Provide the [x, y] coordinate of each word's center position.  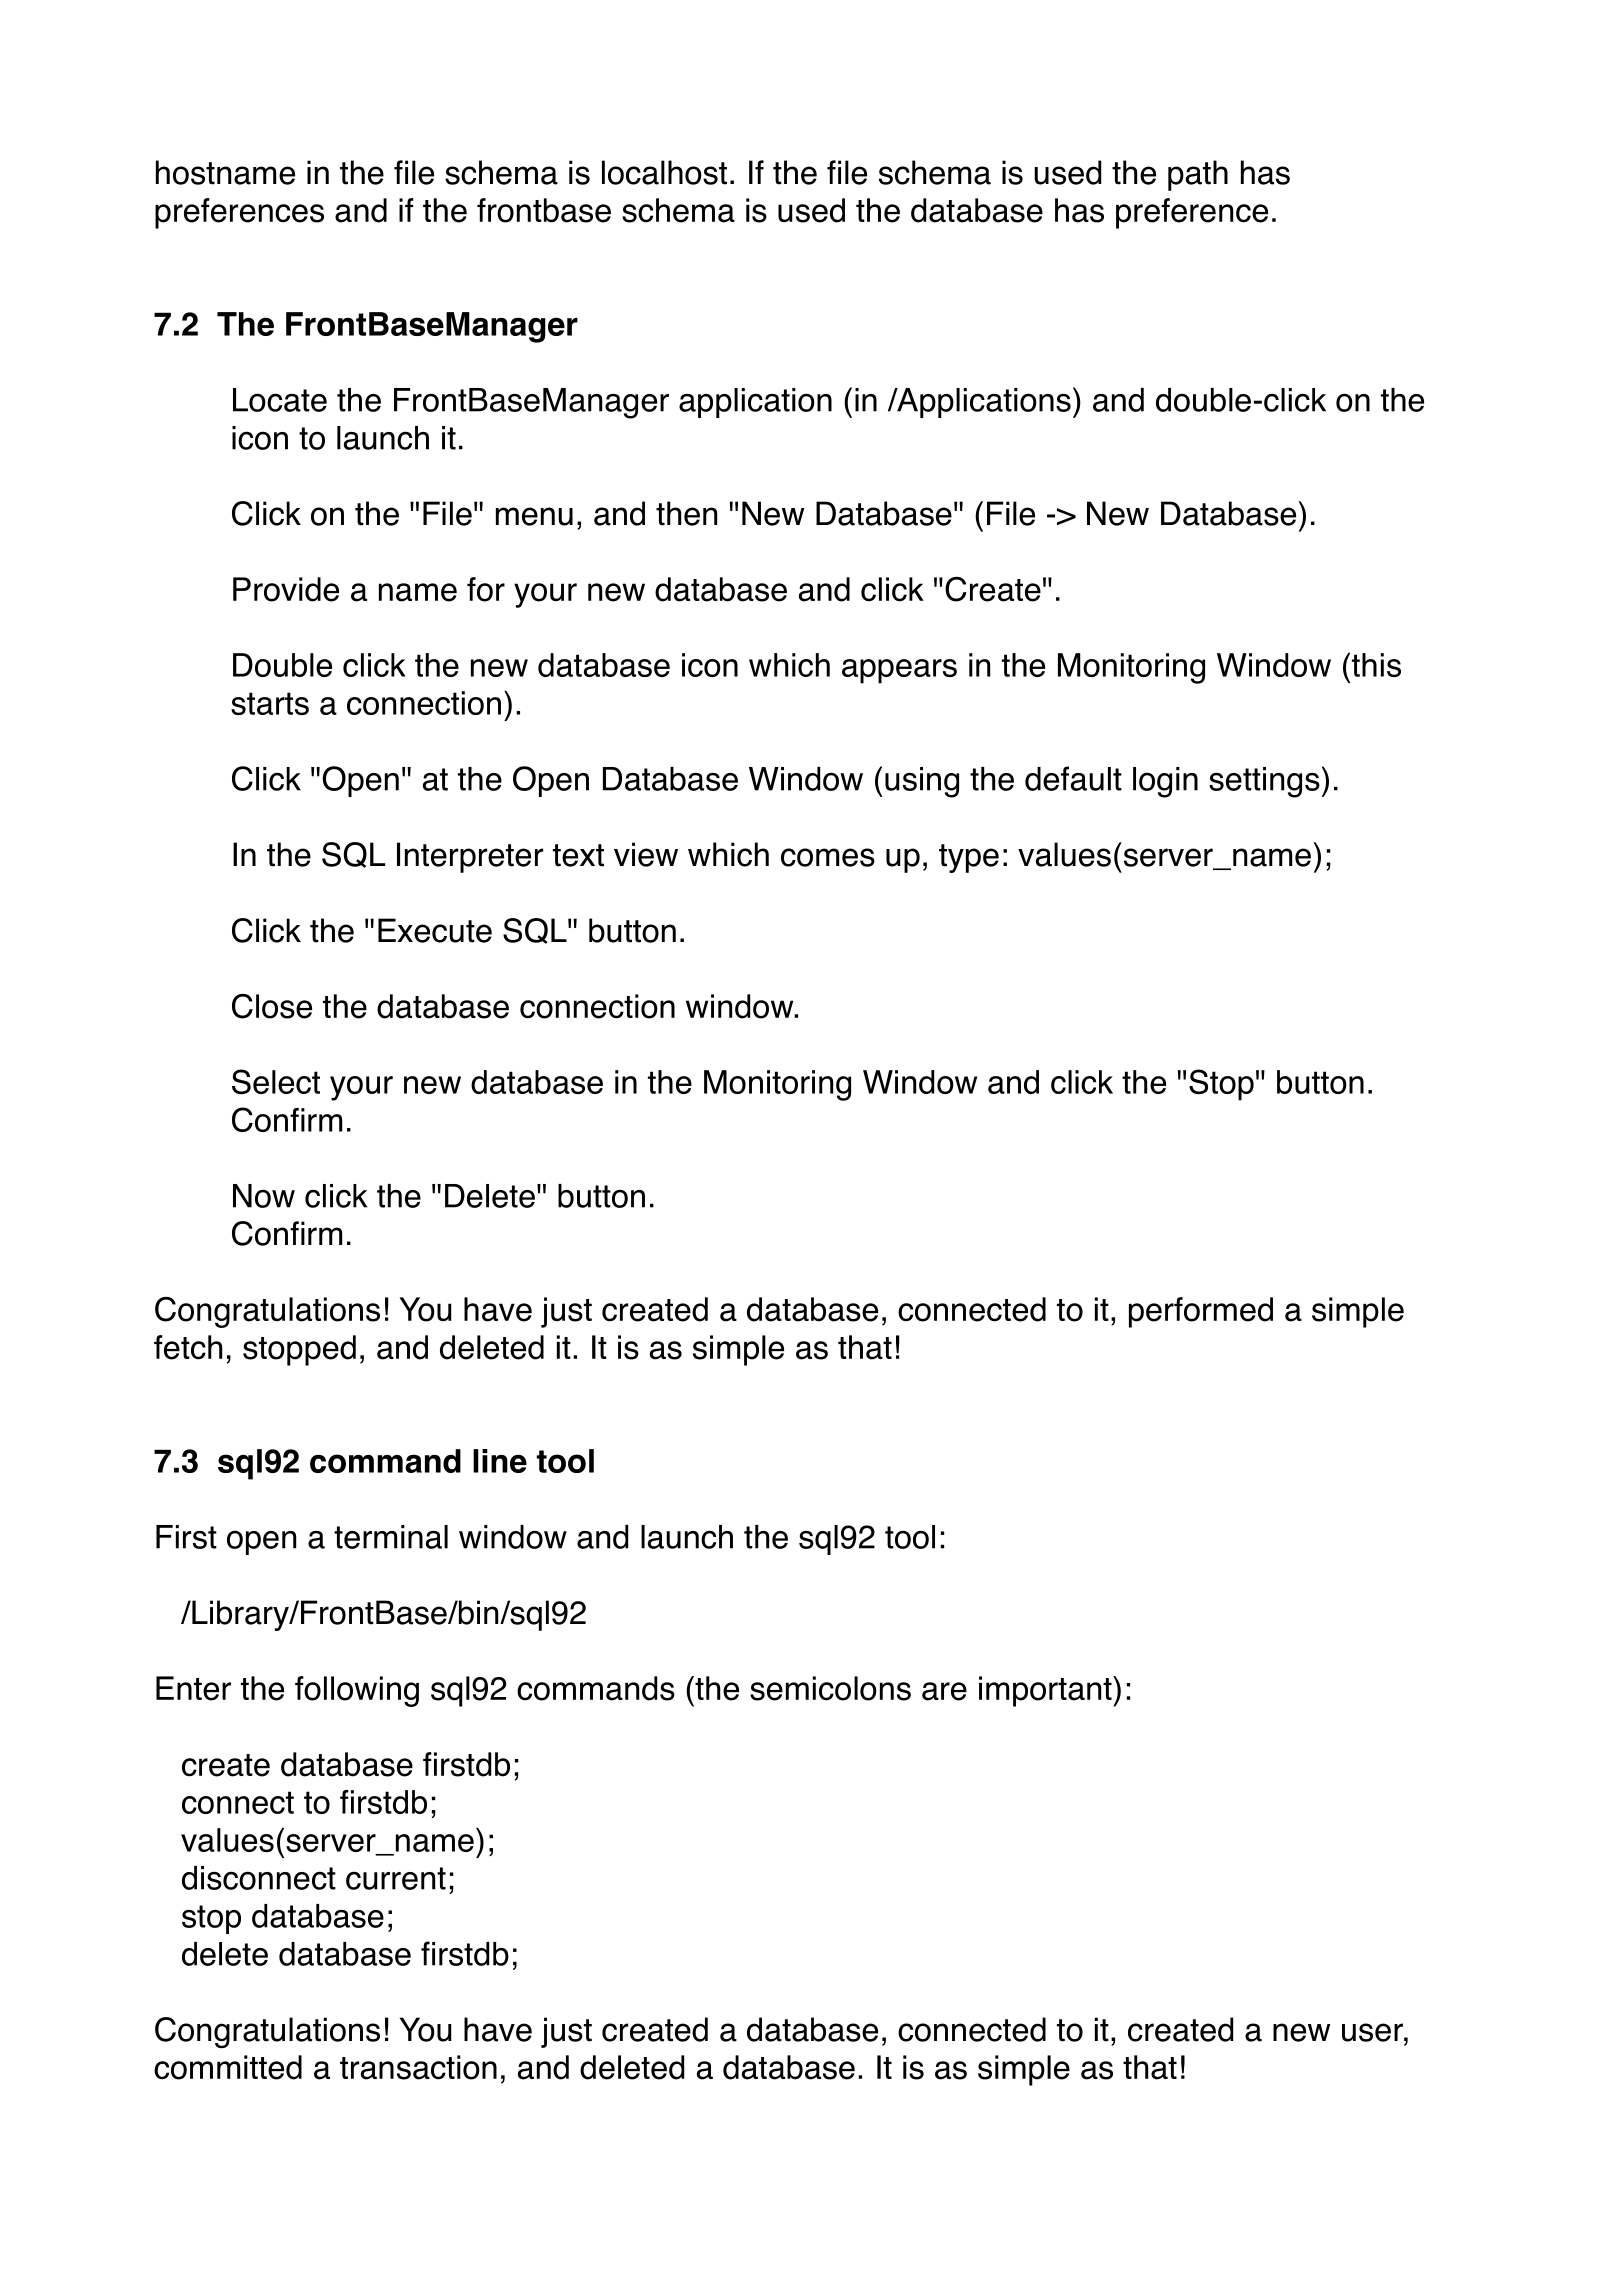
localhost [664, 172]
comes [828, 857]
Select [276, 1081]
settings [1264, 782]
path [1198, 175]
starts [270, 703]
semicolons [830, 1688]
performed [1201, 1312]
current [396, 1878]
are [944, 1691]
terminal [391, 1537]
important [1046, 1691]
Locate [280, 400]
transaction [418, 2067]
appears [899, 671]
